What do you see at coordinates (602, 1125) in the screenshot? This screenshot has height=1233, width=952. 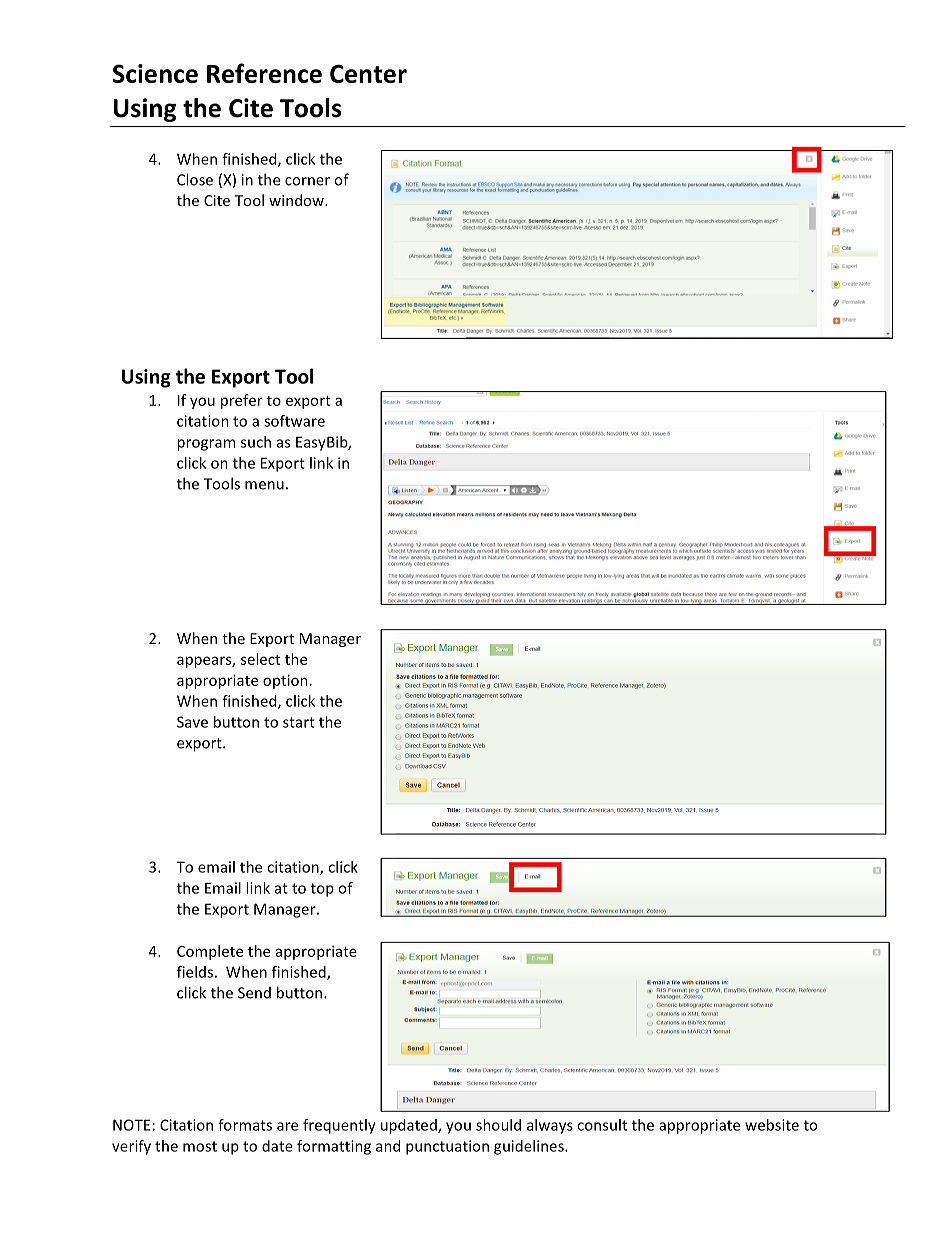 I see `consult` at bounding box center [602, 1125].
